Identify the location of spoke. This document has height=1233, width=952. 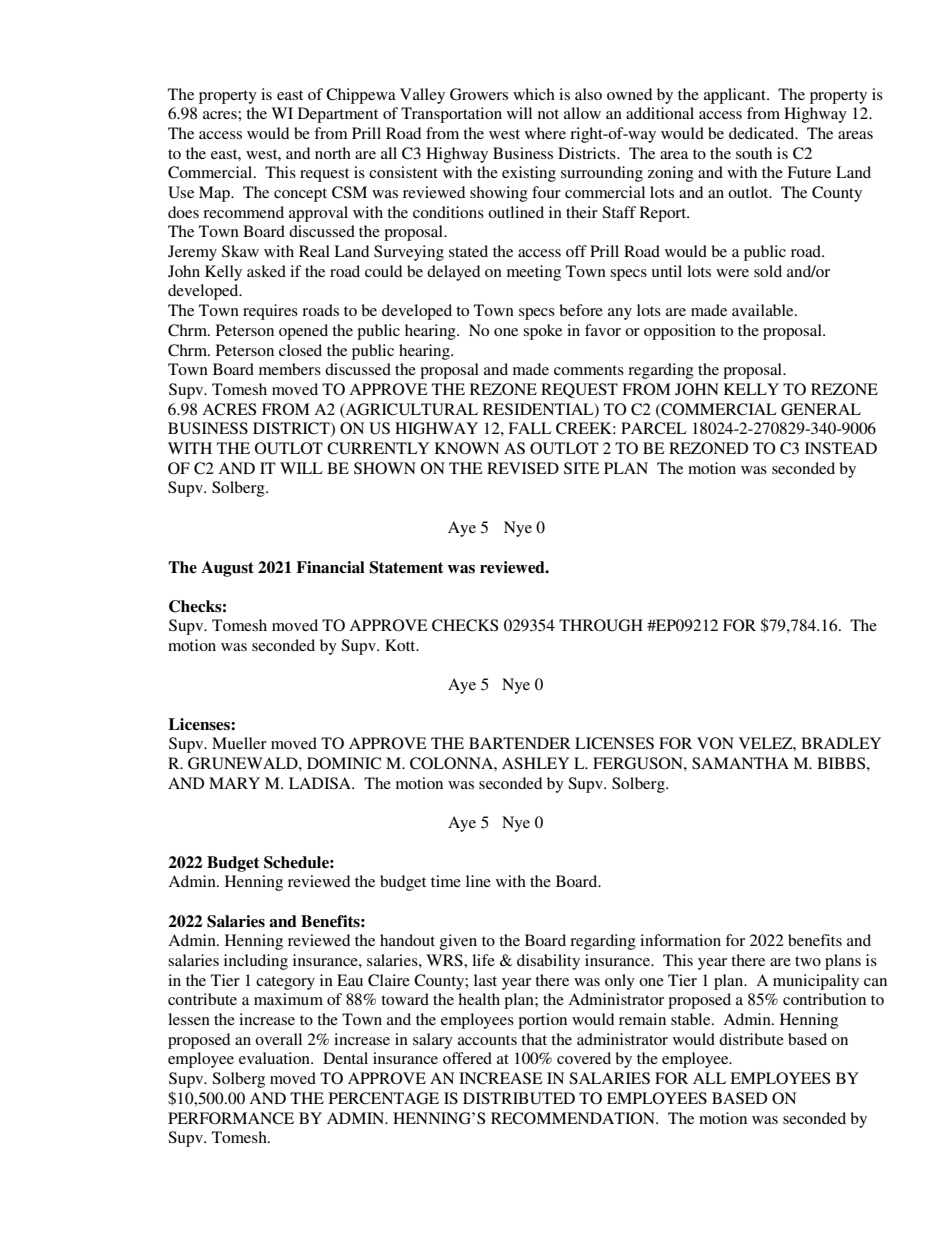
(542, 332).
